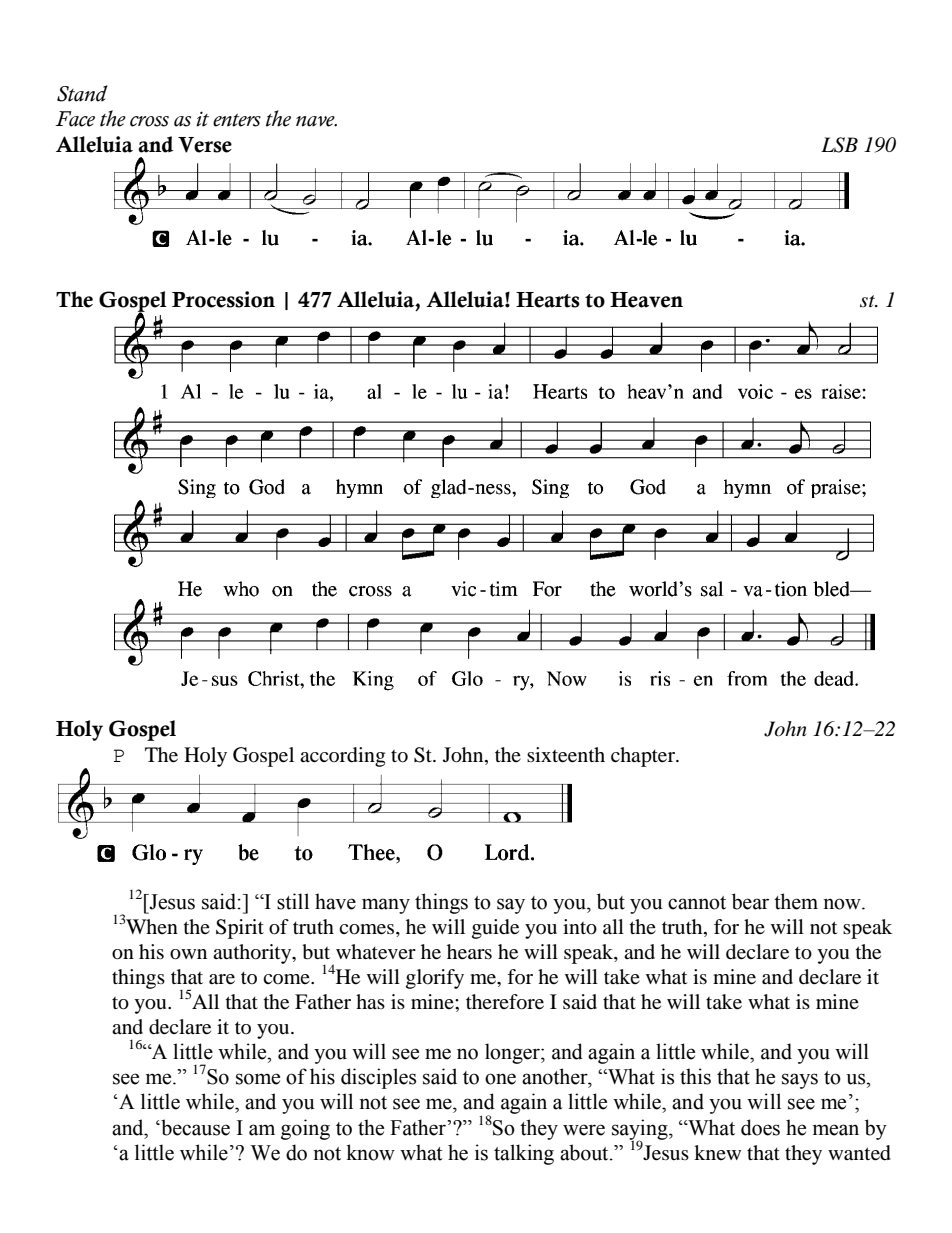  I want to click on LSB, so click(839, 145).
